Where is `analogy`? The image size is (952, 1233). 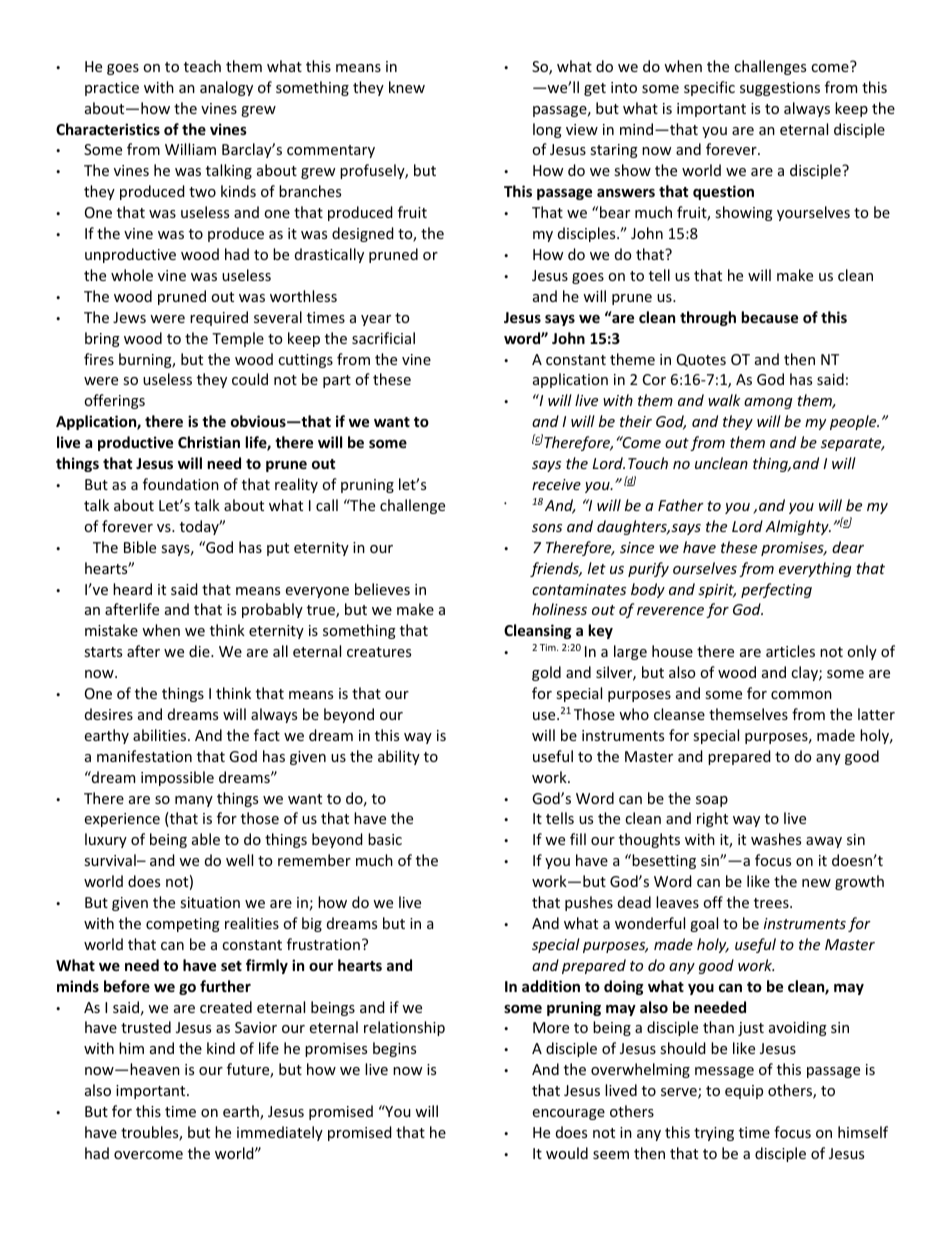
analogy is located at coordinates (226, 88).
